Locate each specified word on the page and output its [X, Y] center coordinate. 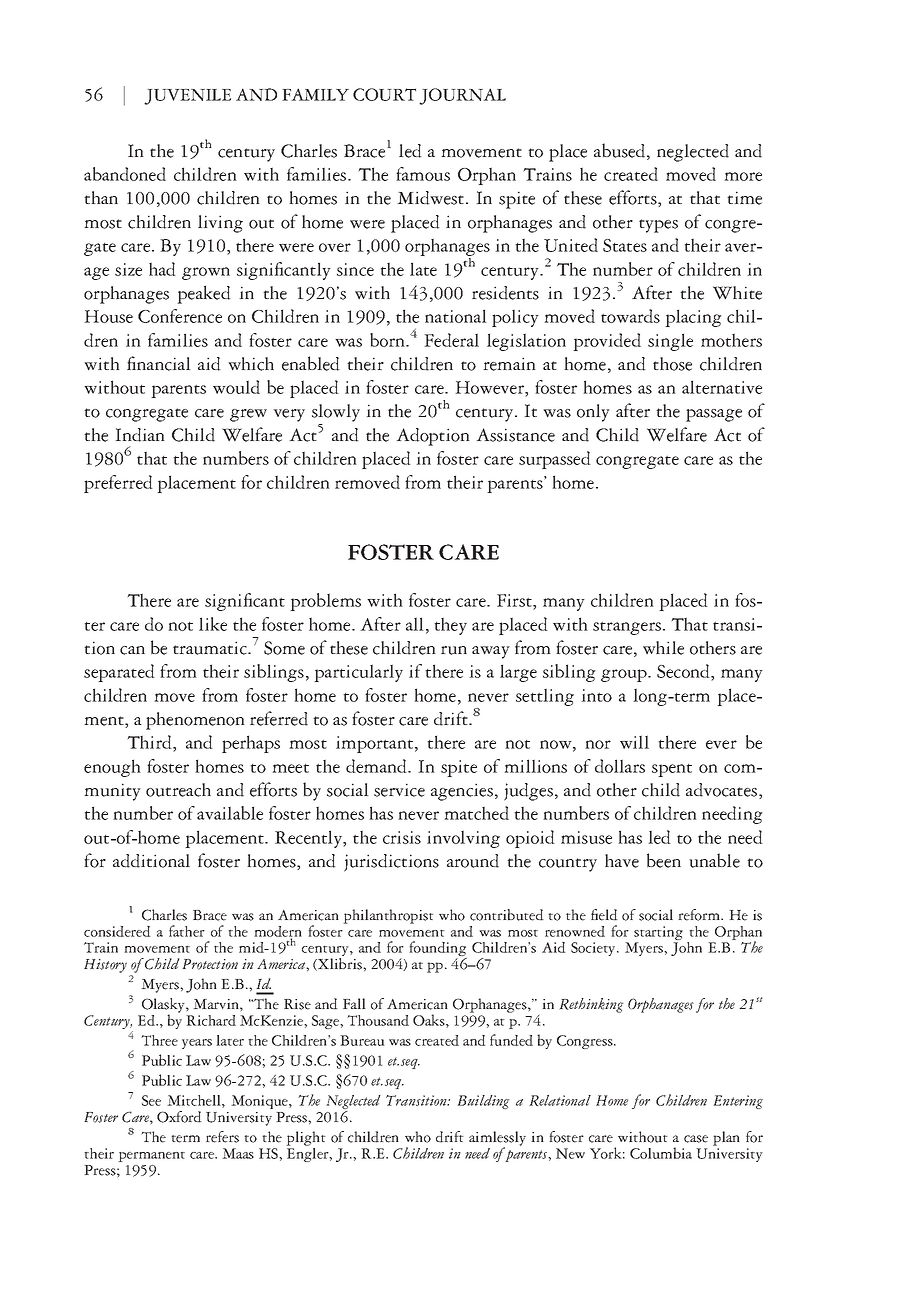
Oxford [179, 1117]
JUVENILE [187, 97]
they [450, 626]
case [696, 1139]
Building [483, 1102]
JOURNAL [462, 96]
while [663, 648]
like [213, 624]
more [743, 176]
